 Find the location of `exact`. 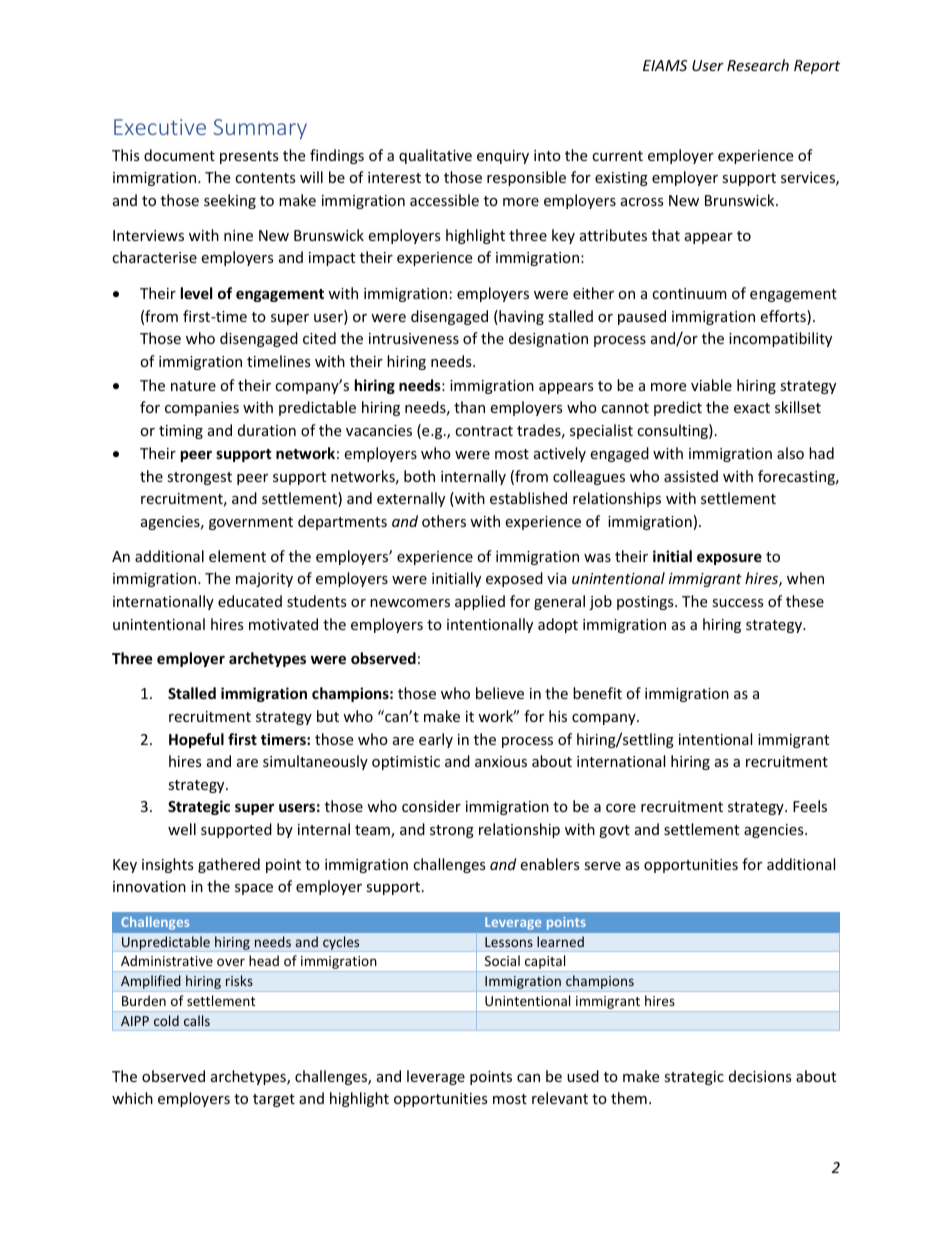

exact is located at coordinates (752, 408).
